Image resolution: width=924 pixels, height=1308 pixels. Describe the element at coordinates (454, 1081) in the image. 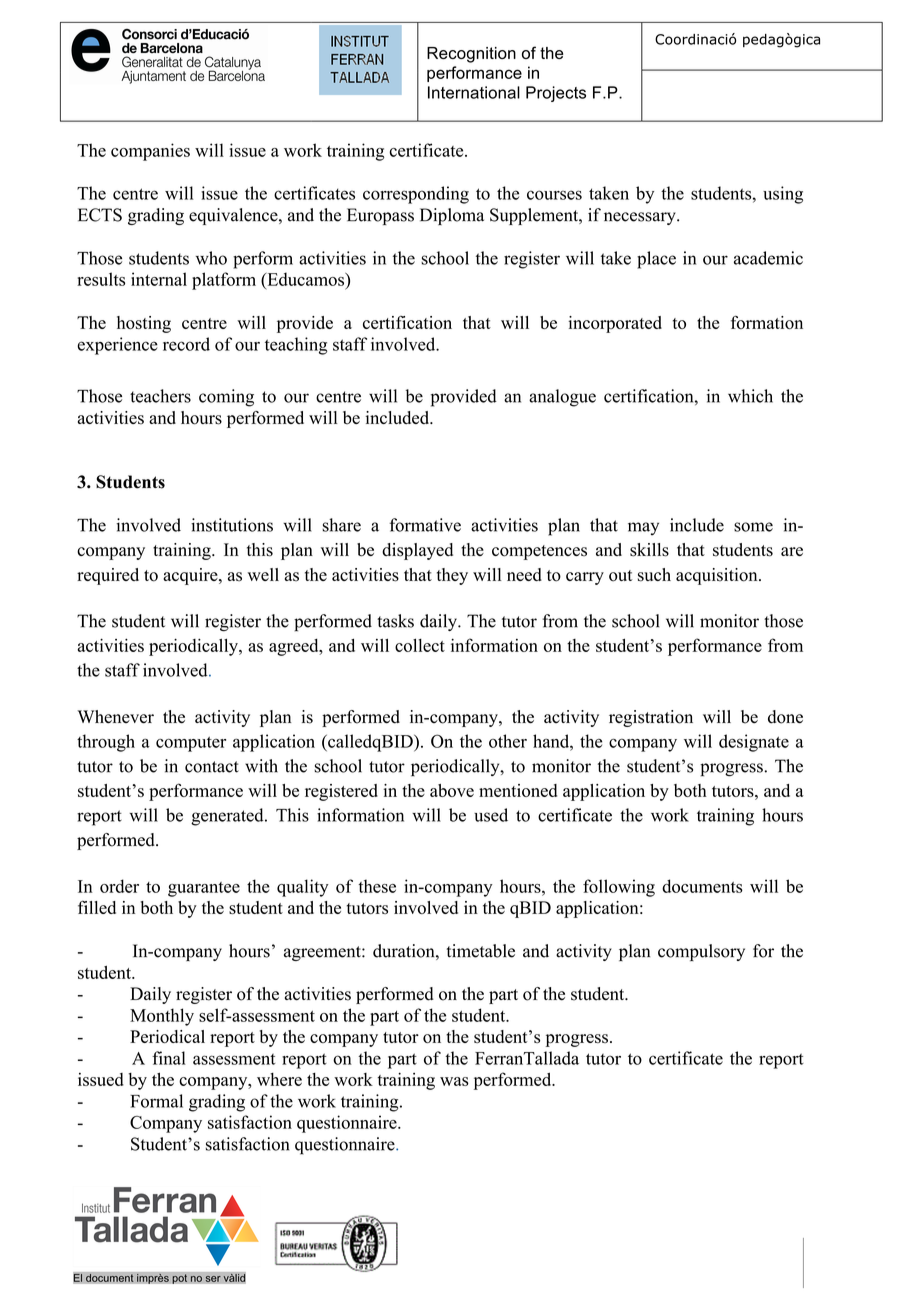

I see `was` at that location.
